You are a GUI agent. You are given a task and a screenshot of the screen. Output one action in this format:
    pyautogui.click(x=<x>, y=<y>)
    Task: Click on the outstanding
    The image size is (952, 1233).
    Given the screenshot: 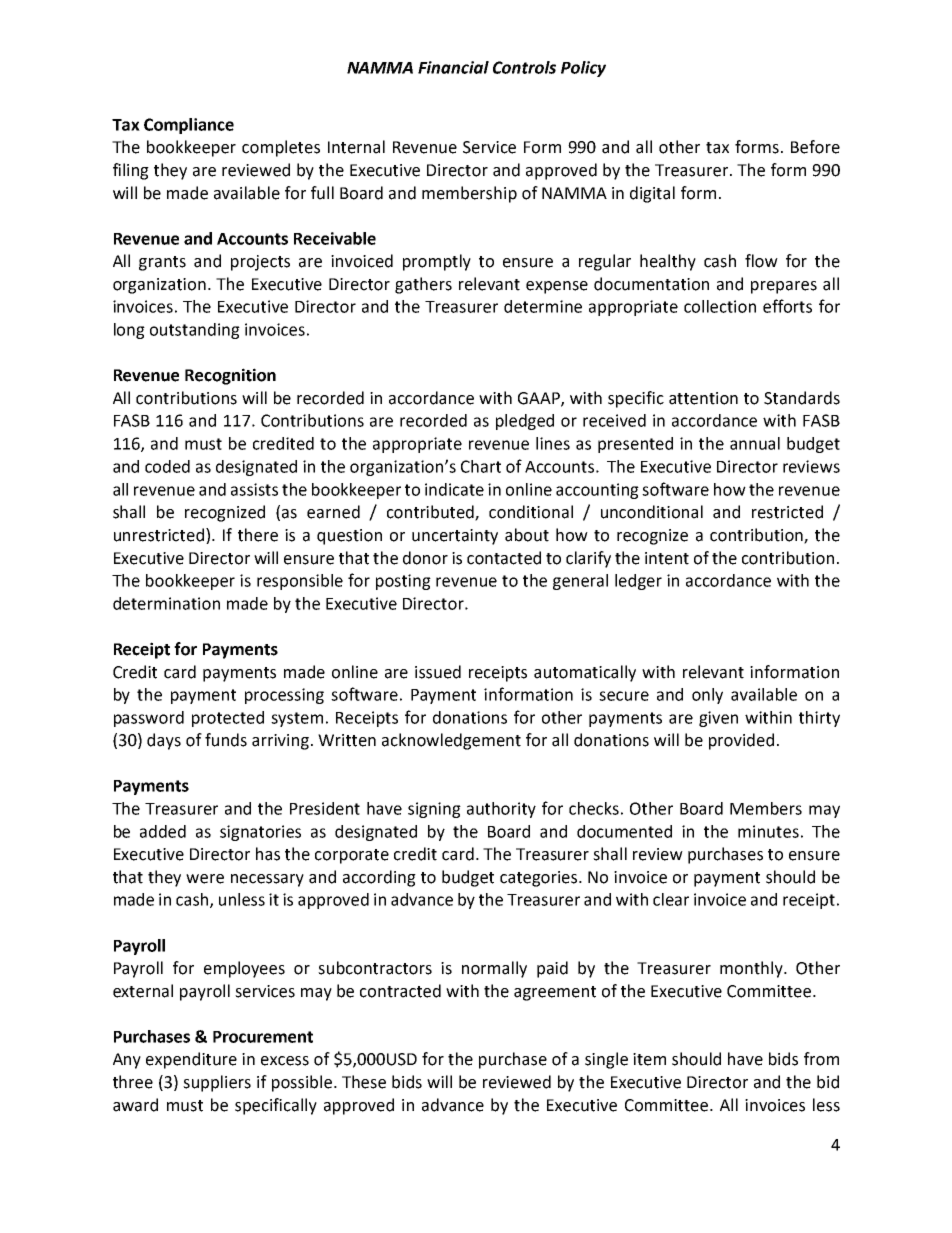 What is the action you would take?
    pyautogui.click(x=195, y=331)
